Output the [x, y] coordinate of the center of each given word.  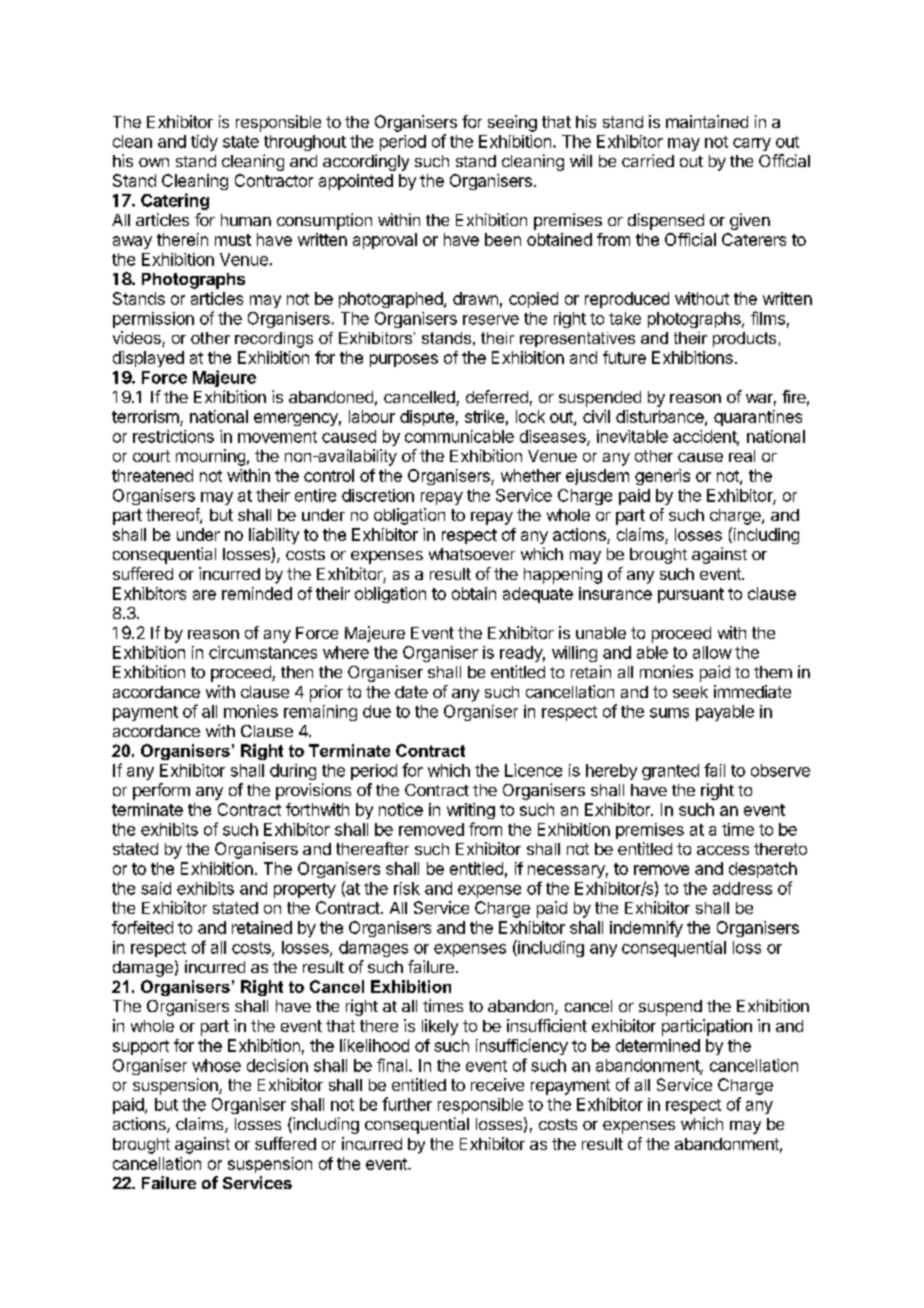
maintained [707, 121]
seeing [512, 123]
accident [705, 437]
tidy [204, 143]
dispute [427, 418]
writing [471, 811]
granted [670, 772]
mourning [210, 457]
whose [216, 1065]
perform [161, 791]
